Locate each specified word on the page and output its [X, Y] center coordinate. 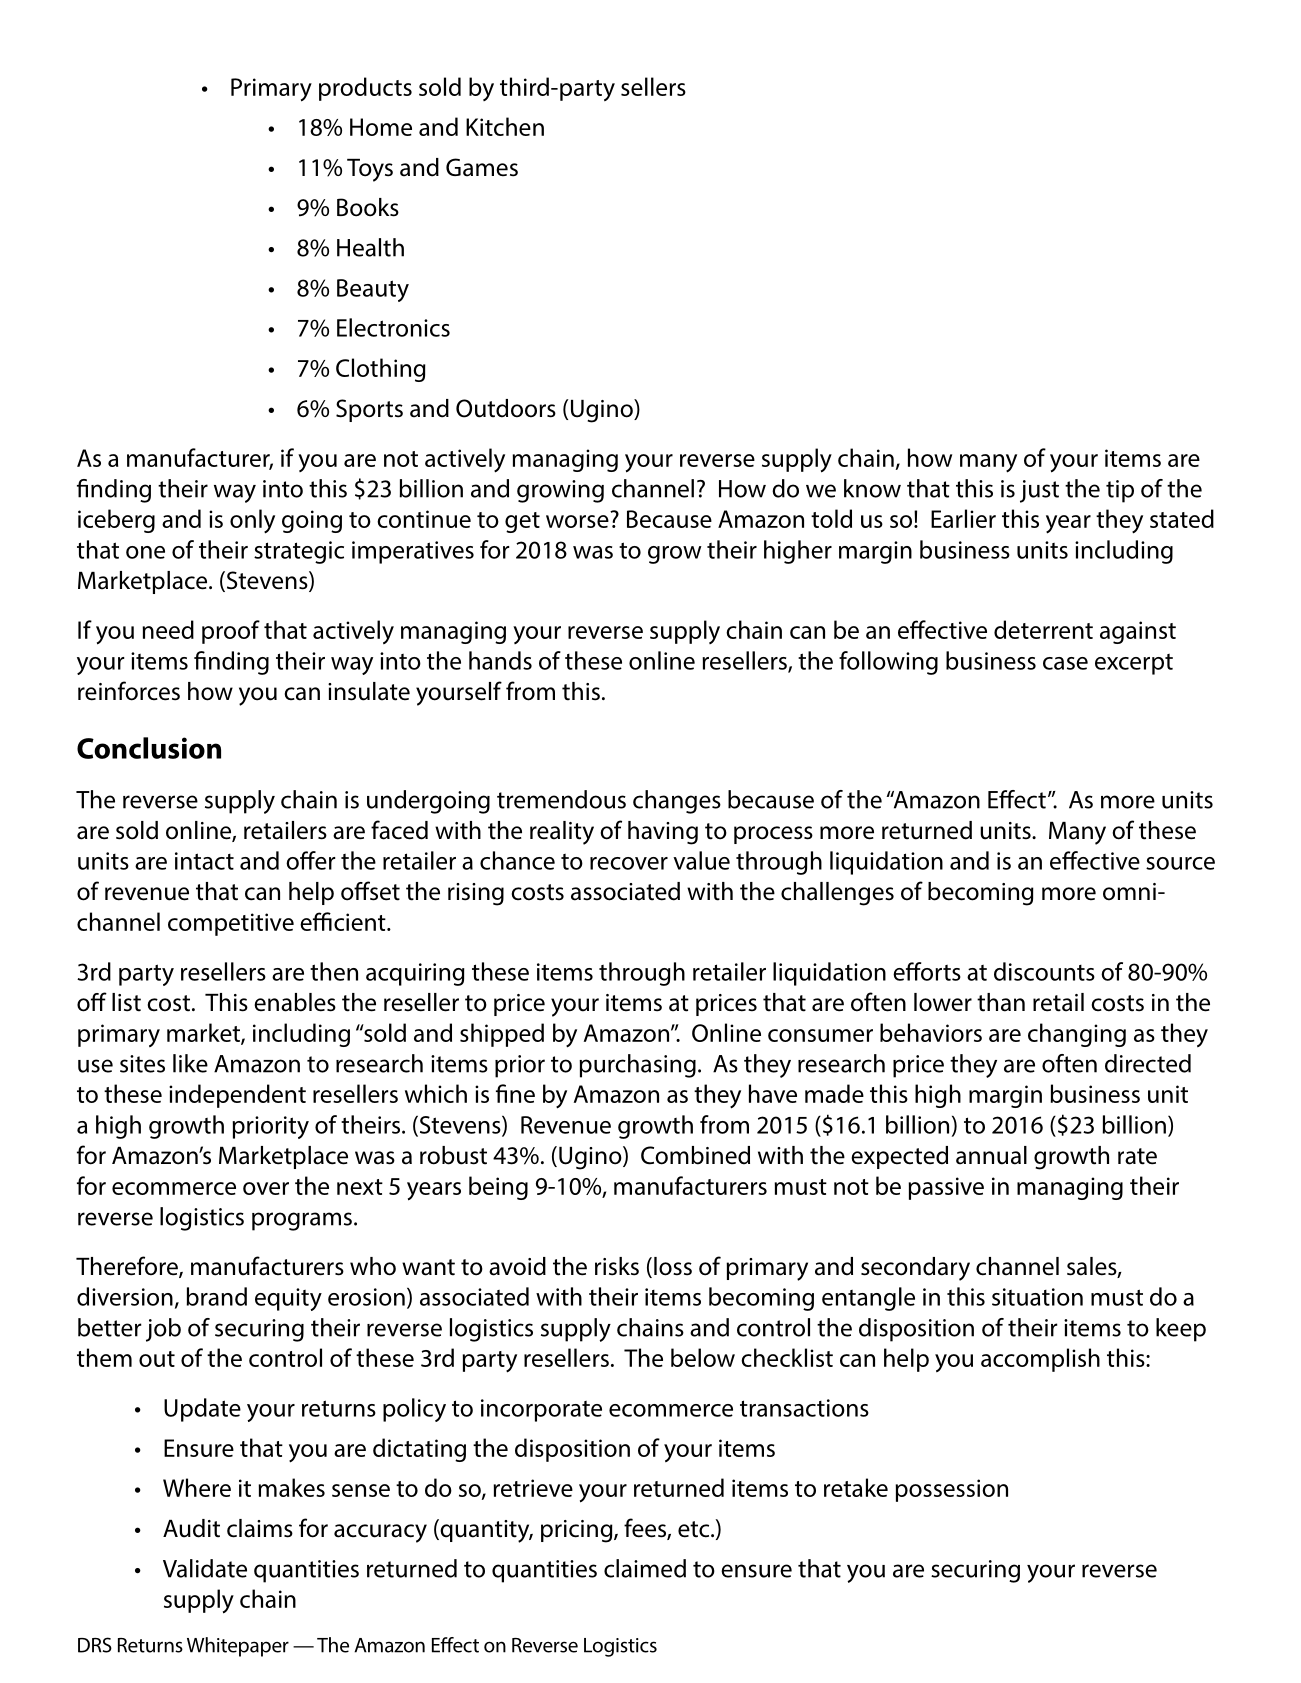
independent [237, 1096]
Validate [205, 1568]
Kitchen [505, 126]
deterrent [1043, 629]
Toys [370, 170]
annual [991, 1155]
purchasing [637, 1066]
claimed [645, 1568]
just [1039, 491]
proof [231, 632]
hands [500, 660]
